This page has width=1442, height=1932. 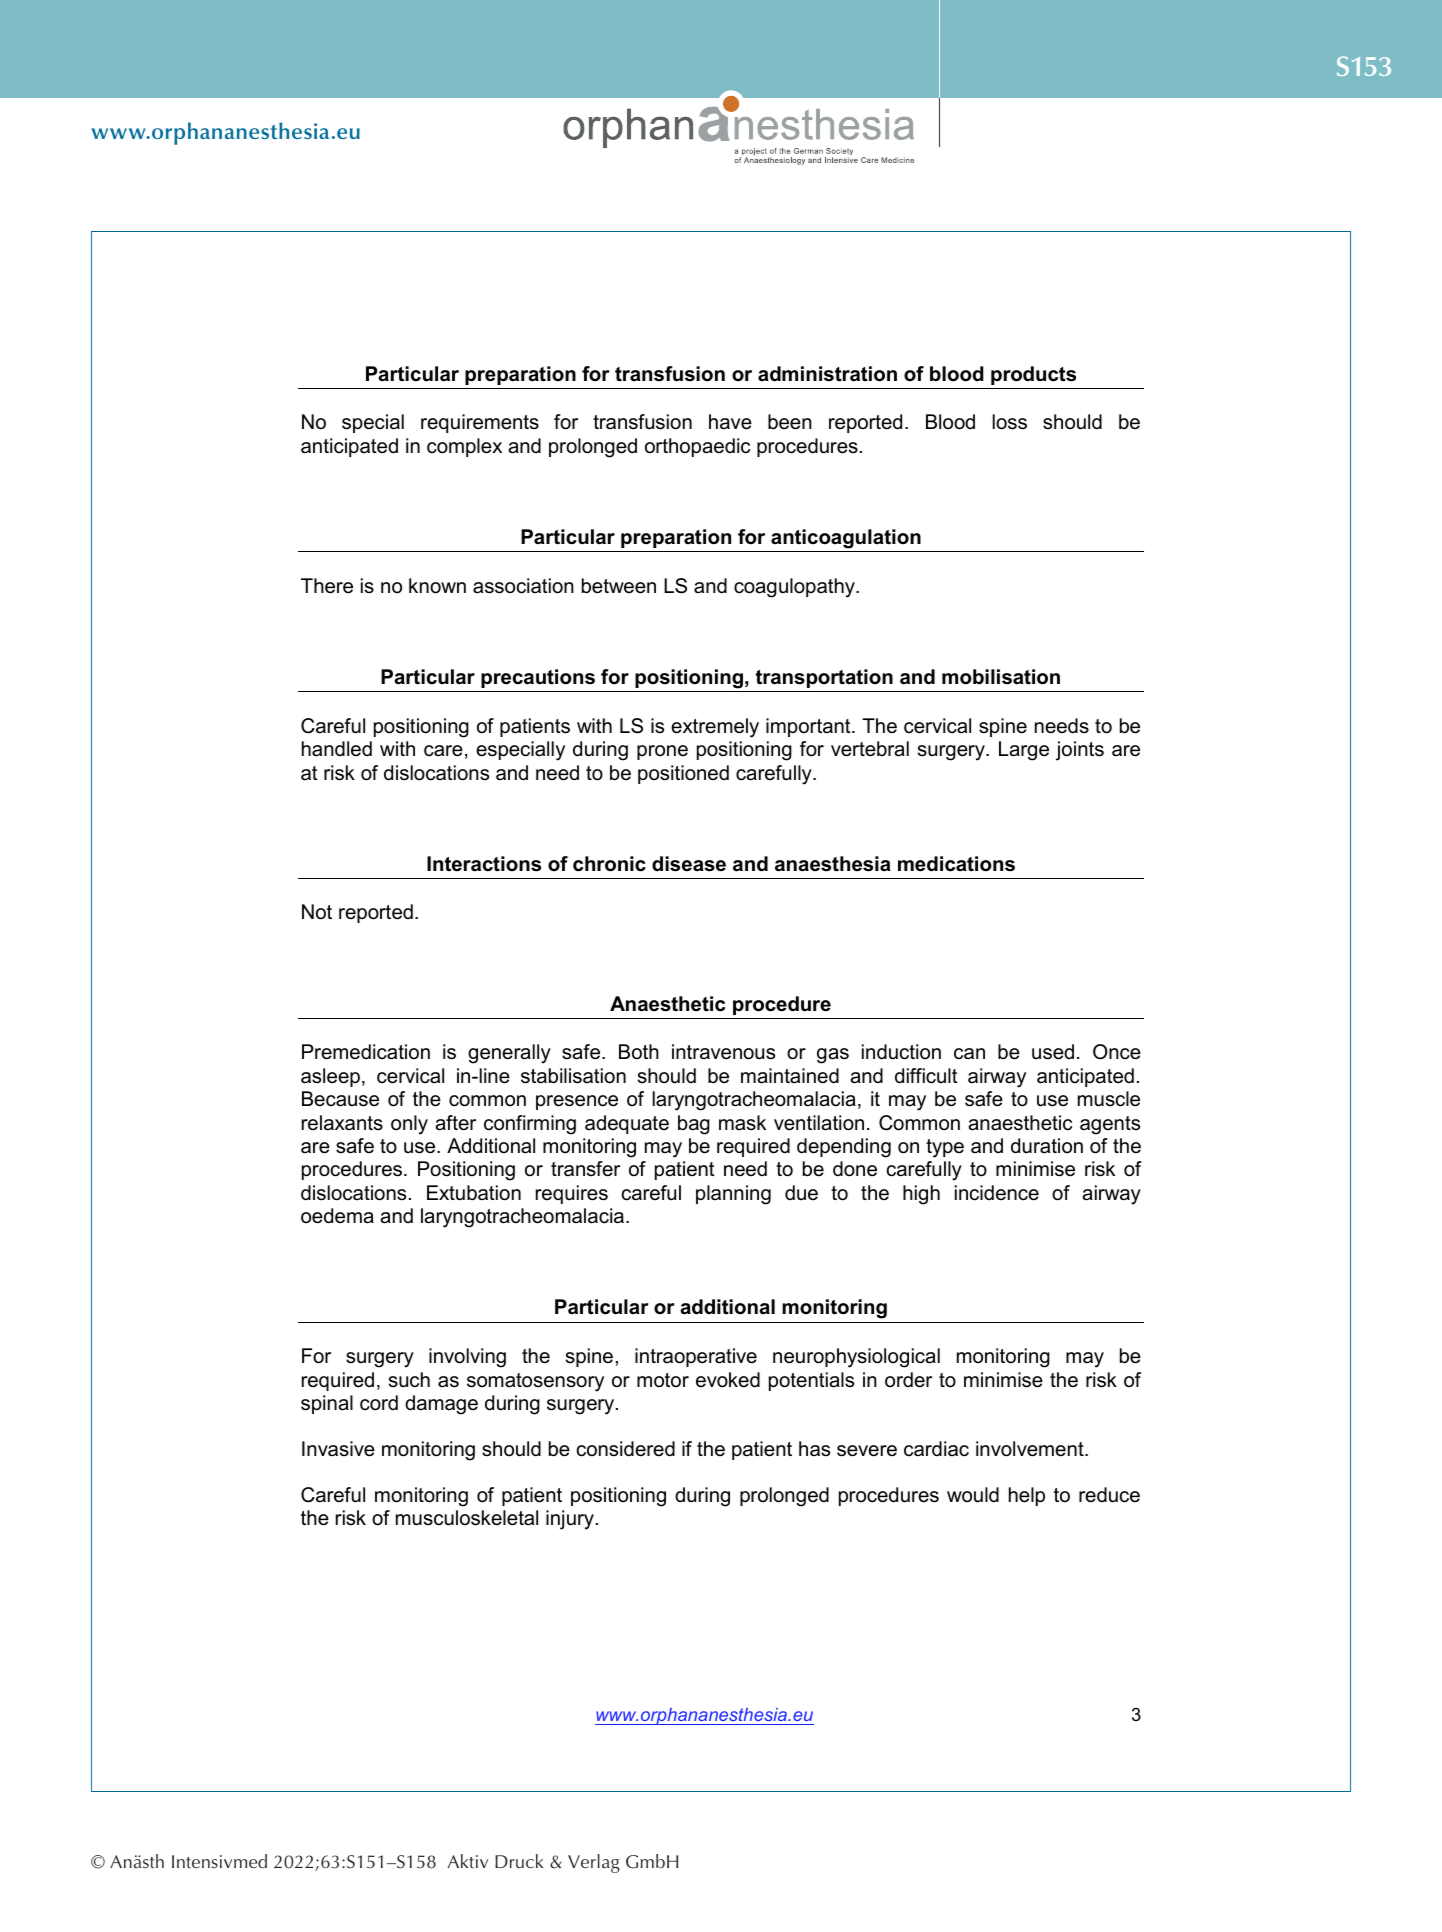 I want to click on help, so click(x=1027, y=1496).
